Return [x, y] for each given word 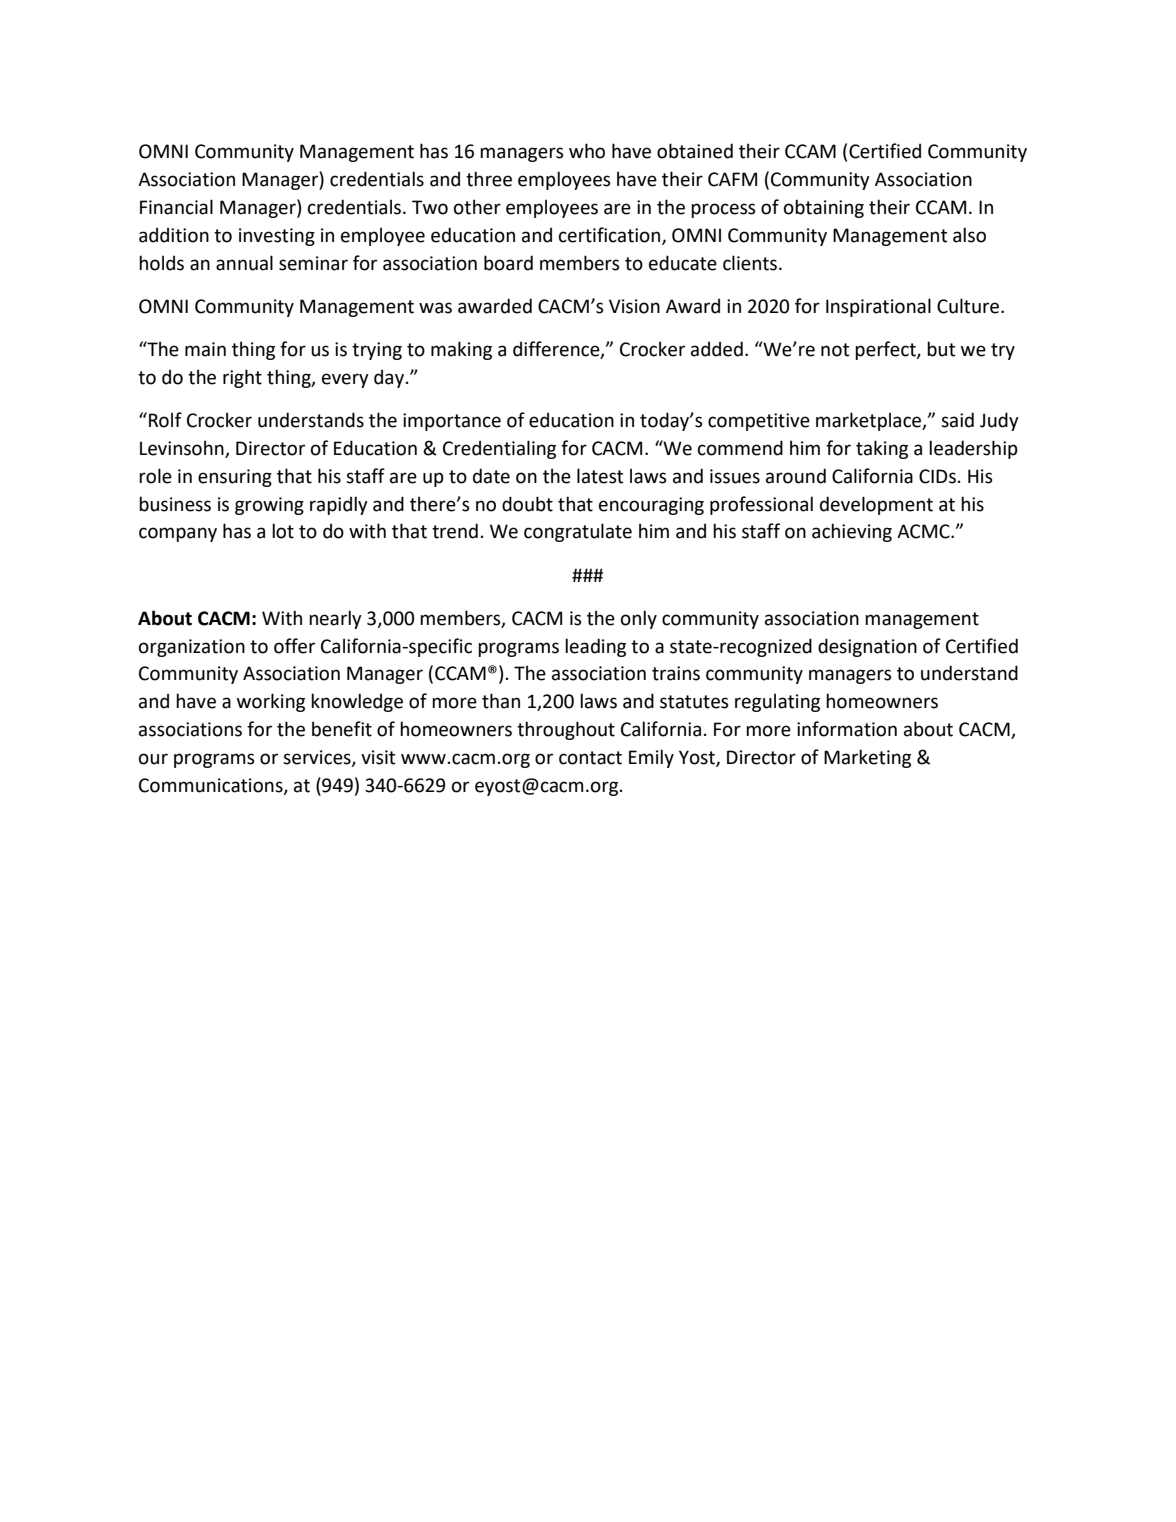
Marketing [867, 758]
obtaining [824, 208]
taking [882, 449]
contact [590, 758]
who [587, 151]
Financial [176, 207]
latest [600, 476]
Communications [212, 786]
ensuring [235, 478]
